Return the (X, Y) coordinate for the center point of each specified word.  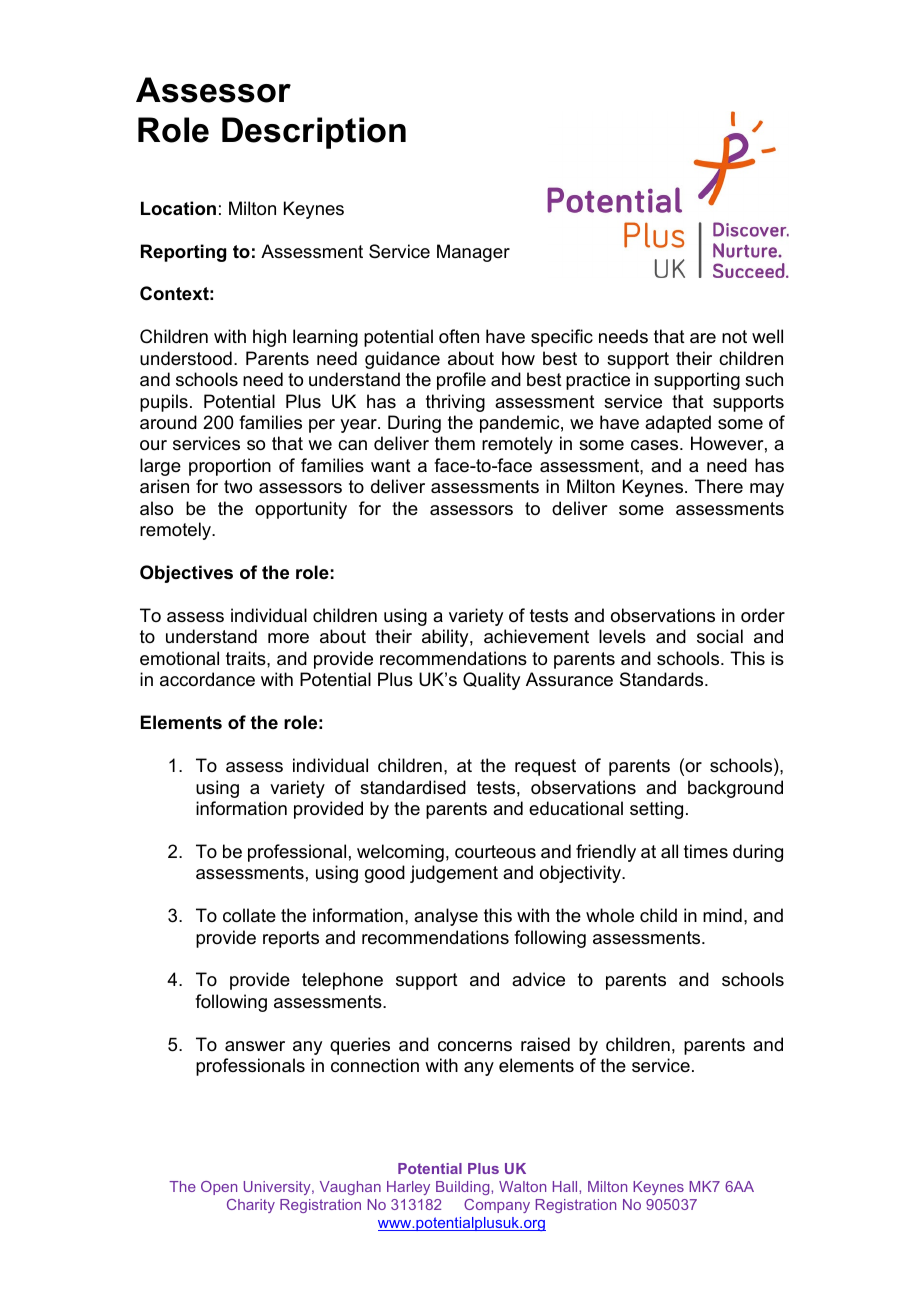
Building (464, 1188)
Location (178, 208)
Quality (491, 681)
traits (247, 658)
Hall (566, 1186)
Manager (473, 253)
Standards (663, 679)
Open (219, 1188)
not (734, 336)
